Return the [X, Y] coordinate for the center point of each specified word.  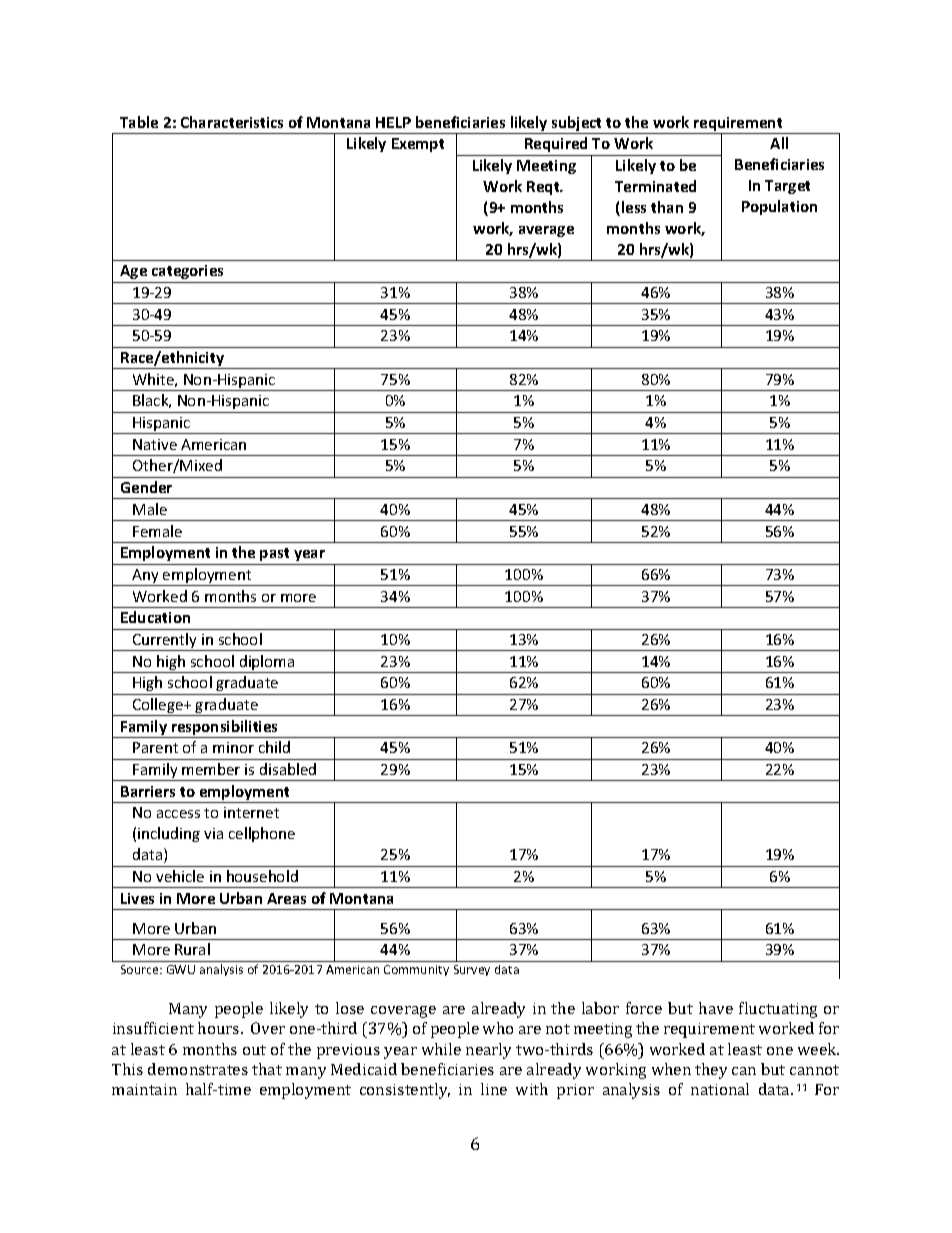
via [213, 833]
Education [155, 617]
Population [779, 207]
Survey [472, 970]
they [711, 1071]
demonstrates [198, 1069]
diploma [267, 664]
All [779, 143]
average [546, 231]
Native [155, 444]
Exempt [418, 145]
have [716, 1008]
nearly [488, 1051]
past [274, 554]
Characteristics [232, 122]
